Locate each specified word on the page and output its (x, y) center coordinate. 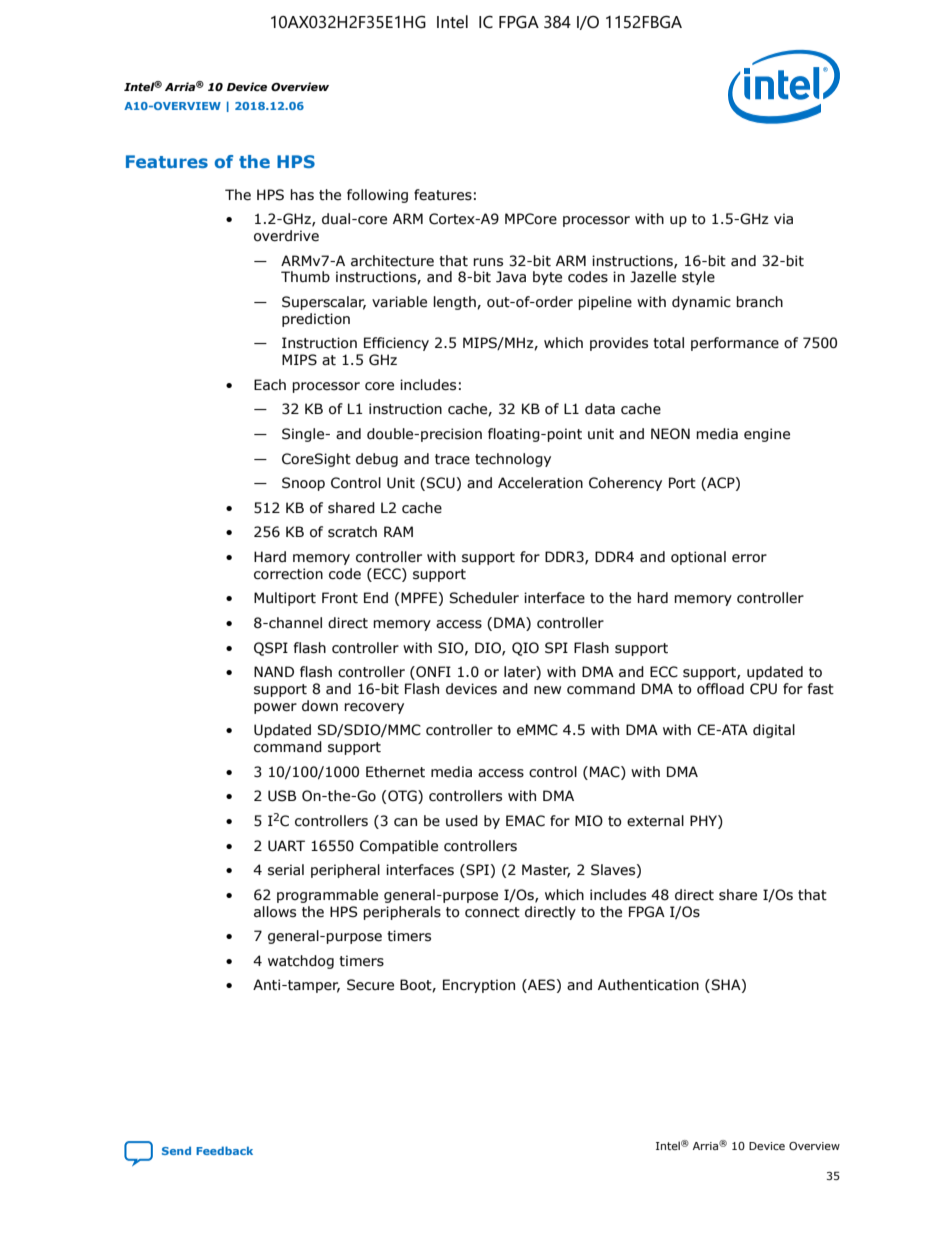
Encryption (479, 986)
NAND (274, 671)
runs (488, 262)
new (547, 690)
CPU (763, 689)
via (783, 218)
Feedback (224, 1150)
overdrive (286, 236)
